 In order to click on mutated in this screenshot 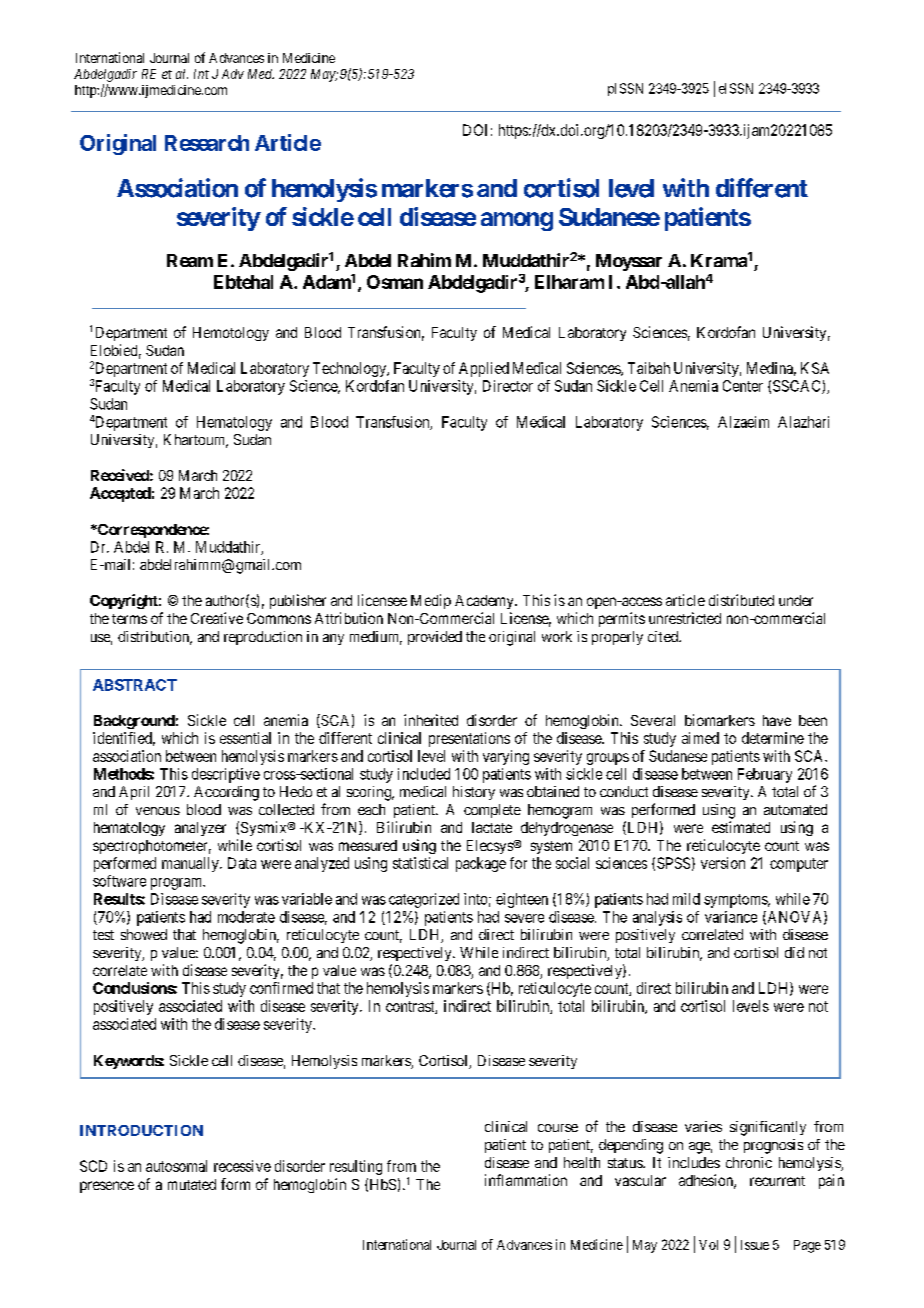, I will do `click(192, 1184)`.
